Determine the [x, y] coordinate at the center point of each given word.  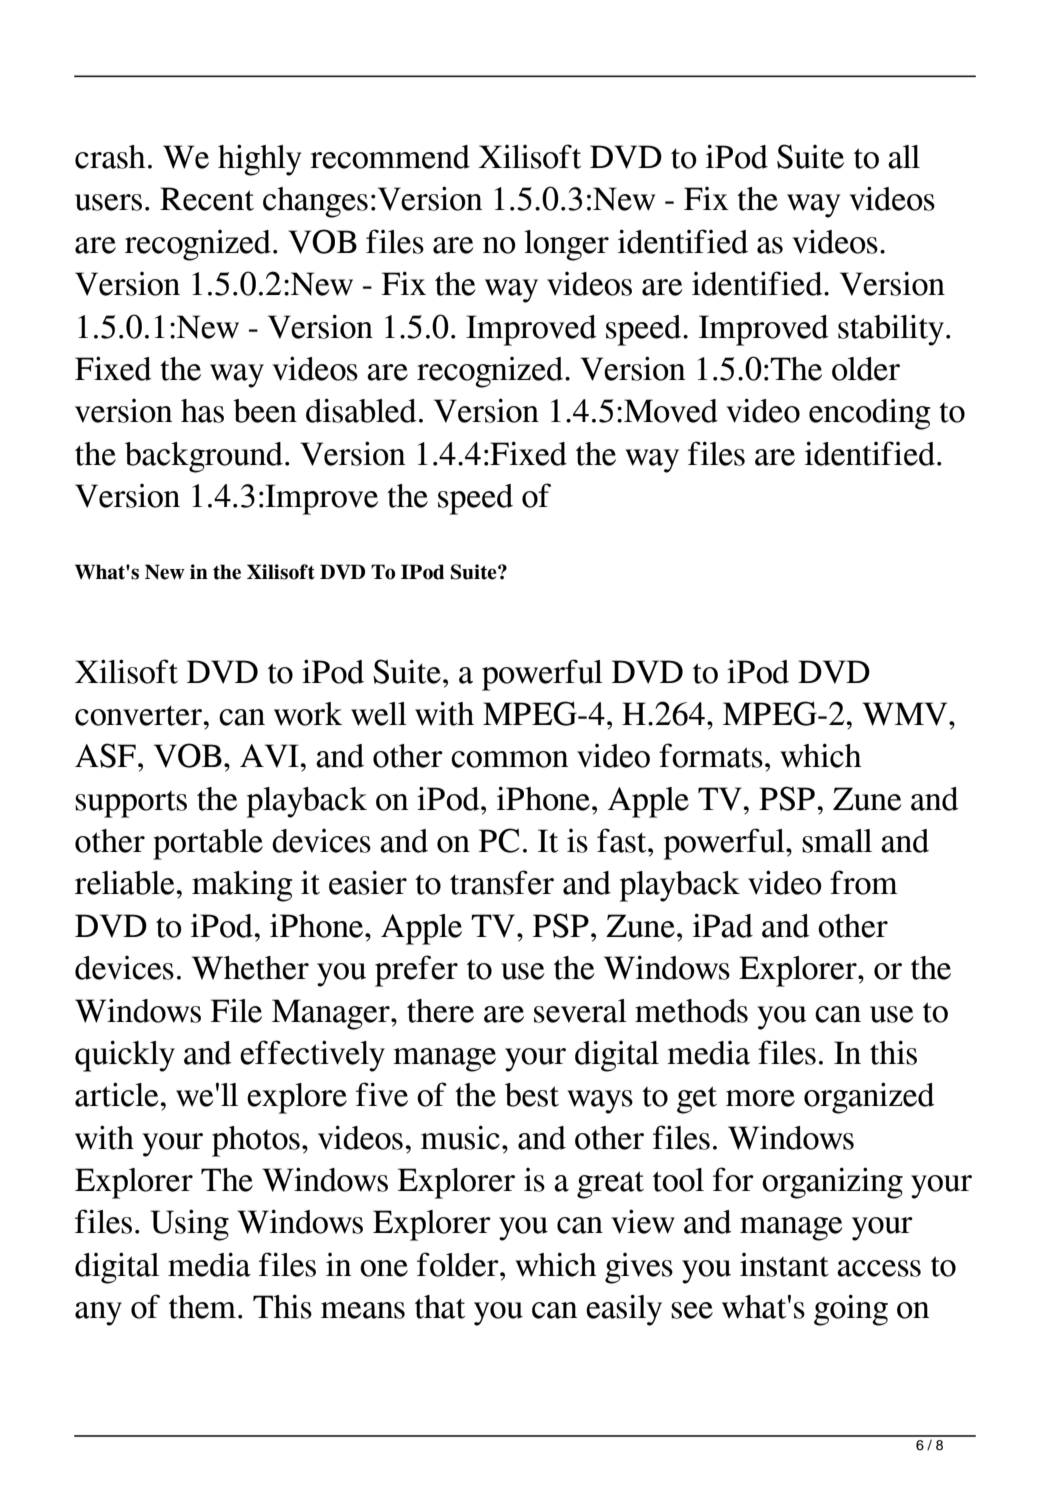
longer [566, 245]
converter [139, 715]
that [440, 1307]
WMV [906, 714]
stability [891, 330]
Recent [207, 199]
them [202, 1307]
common [509, 759]
